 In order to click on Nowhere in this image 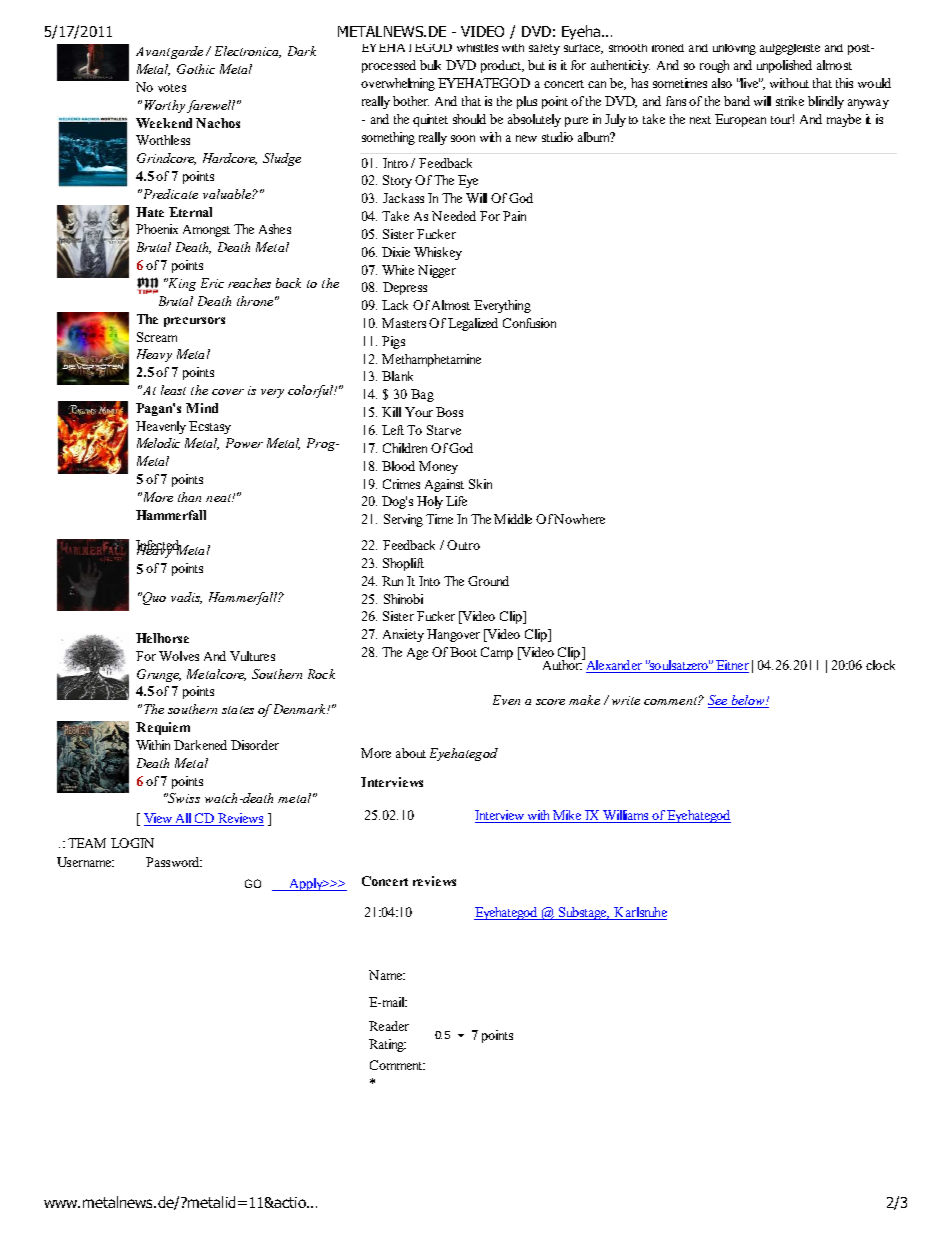, I will do `click(579, 519)`.
